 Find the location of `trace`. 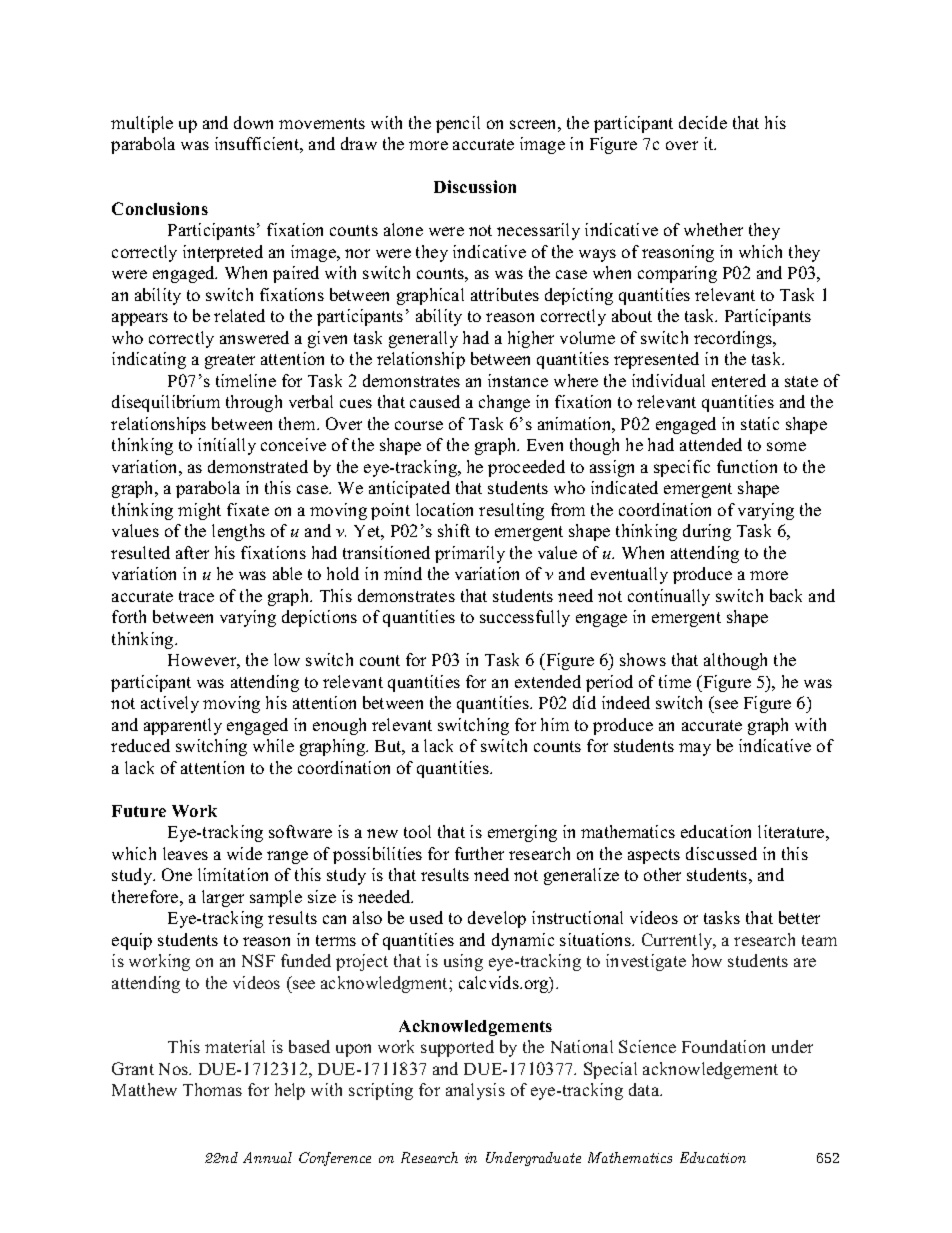

trace is located at coordinates (196, 596).
